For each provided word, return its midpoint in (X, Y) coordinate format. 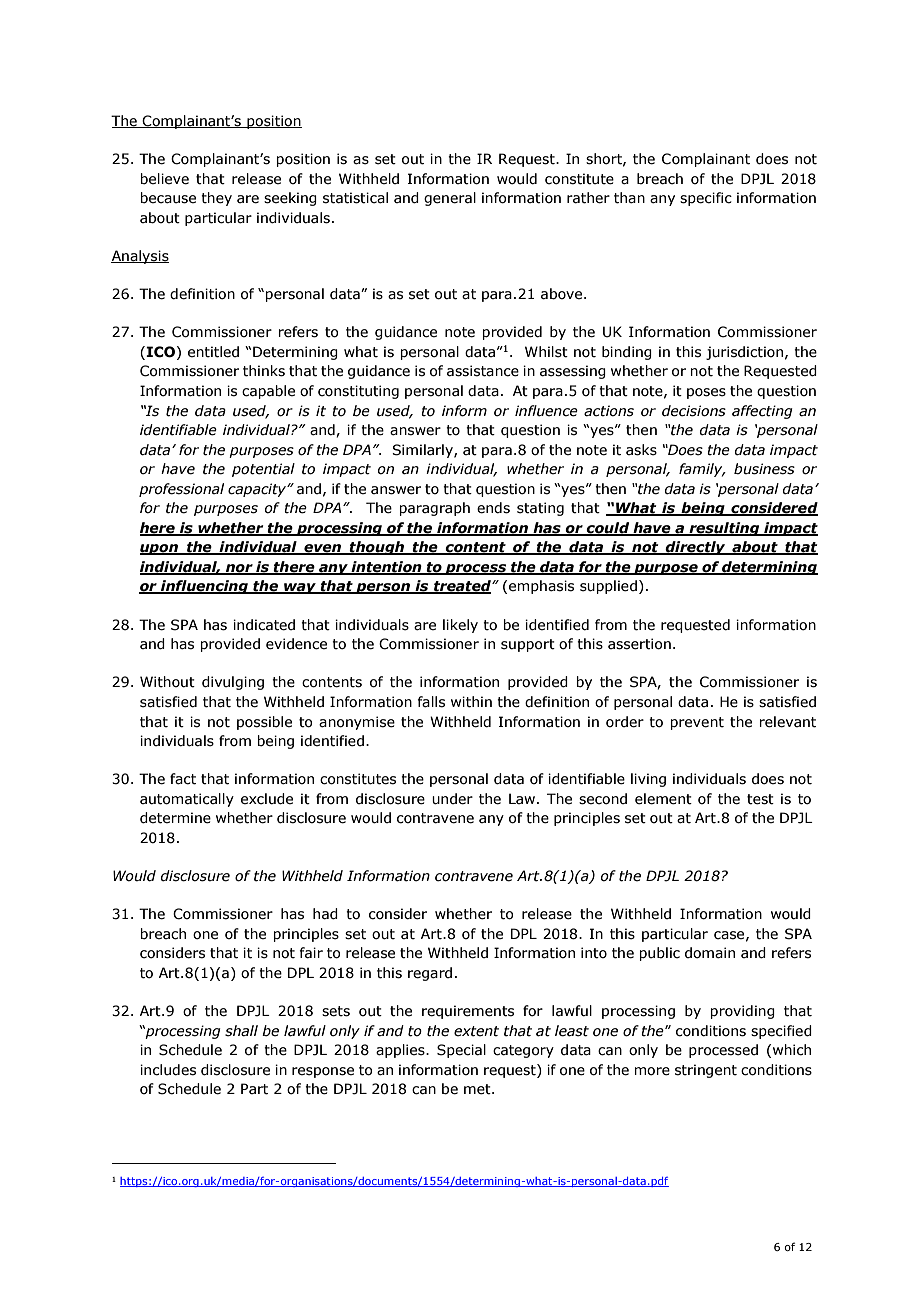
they (216, 199)
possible (264, 723)
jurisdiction (744, 353)
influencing (204, 587)
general (450, 199)
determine (175, 818)
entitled (213, 352)
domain (710, 953)
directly (696, 548)
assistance (483, 371)
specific (706, 199)
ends (493, 508)
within (471, 702)
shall (241, 1031)
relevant (787, 722)
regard (430, 974)
